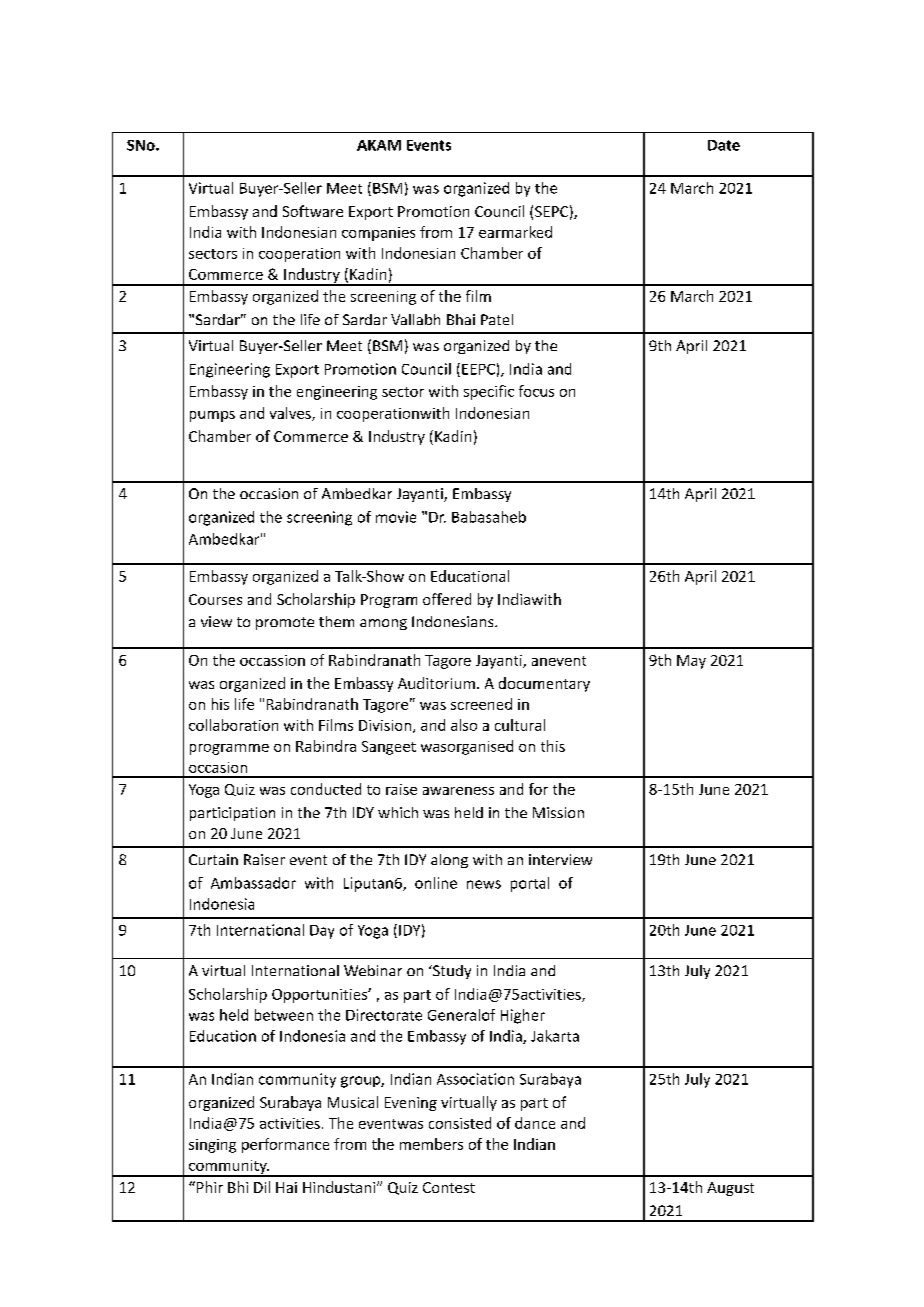  Describe the element at coordinates (285, 1145) in the screenshot. I see `performance` at that location.
